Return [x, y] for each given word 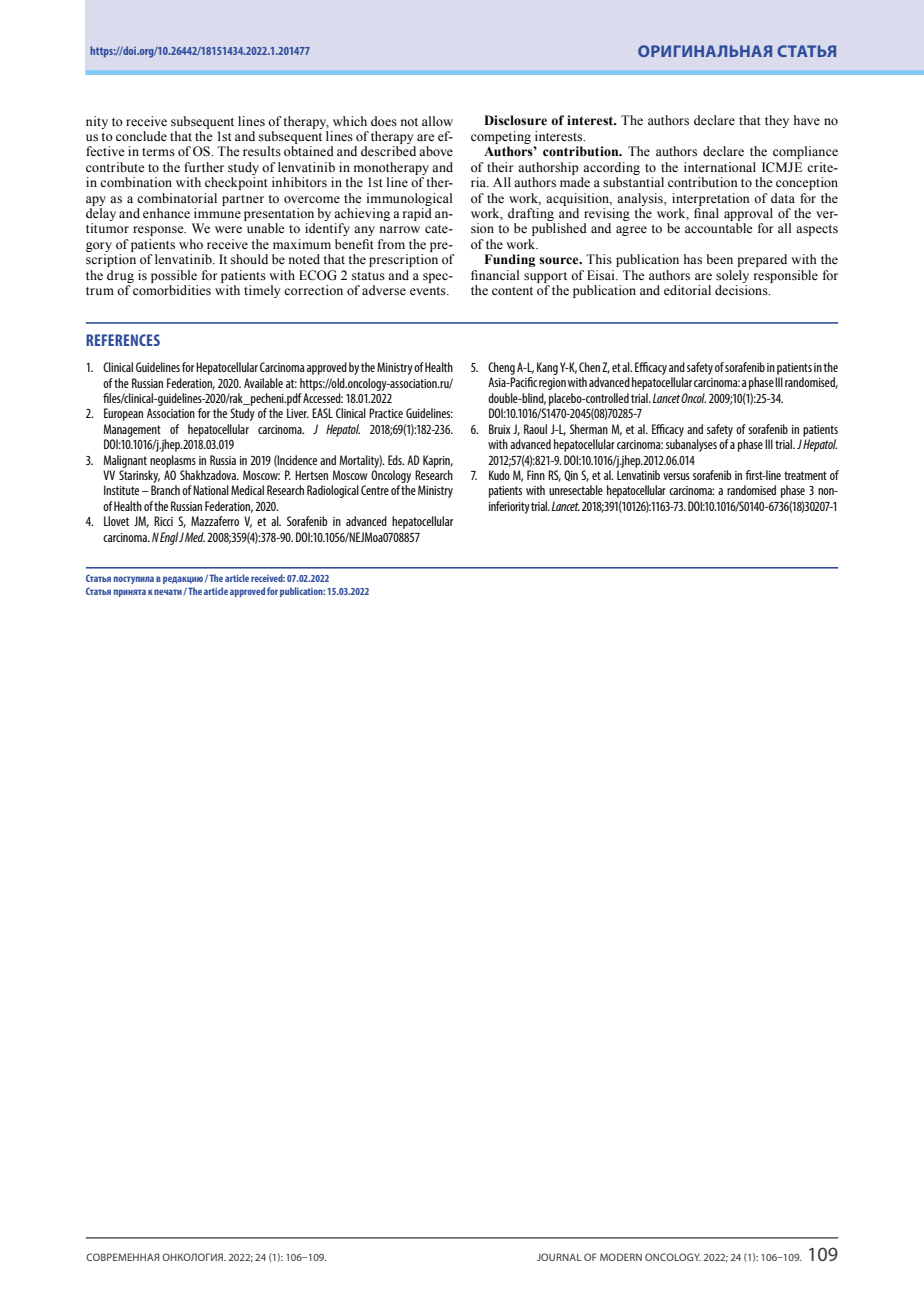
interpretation [711, 199]
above [436, 151]
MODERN [621, 1257]
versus [676, 476]
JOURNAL [559, 1257]
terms [158, 152]
